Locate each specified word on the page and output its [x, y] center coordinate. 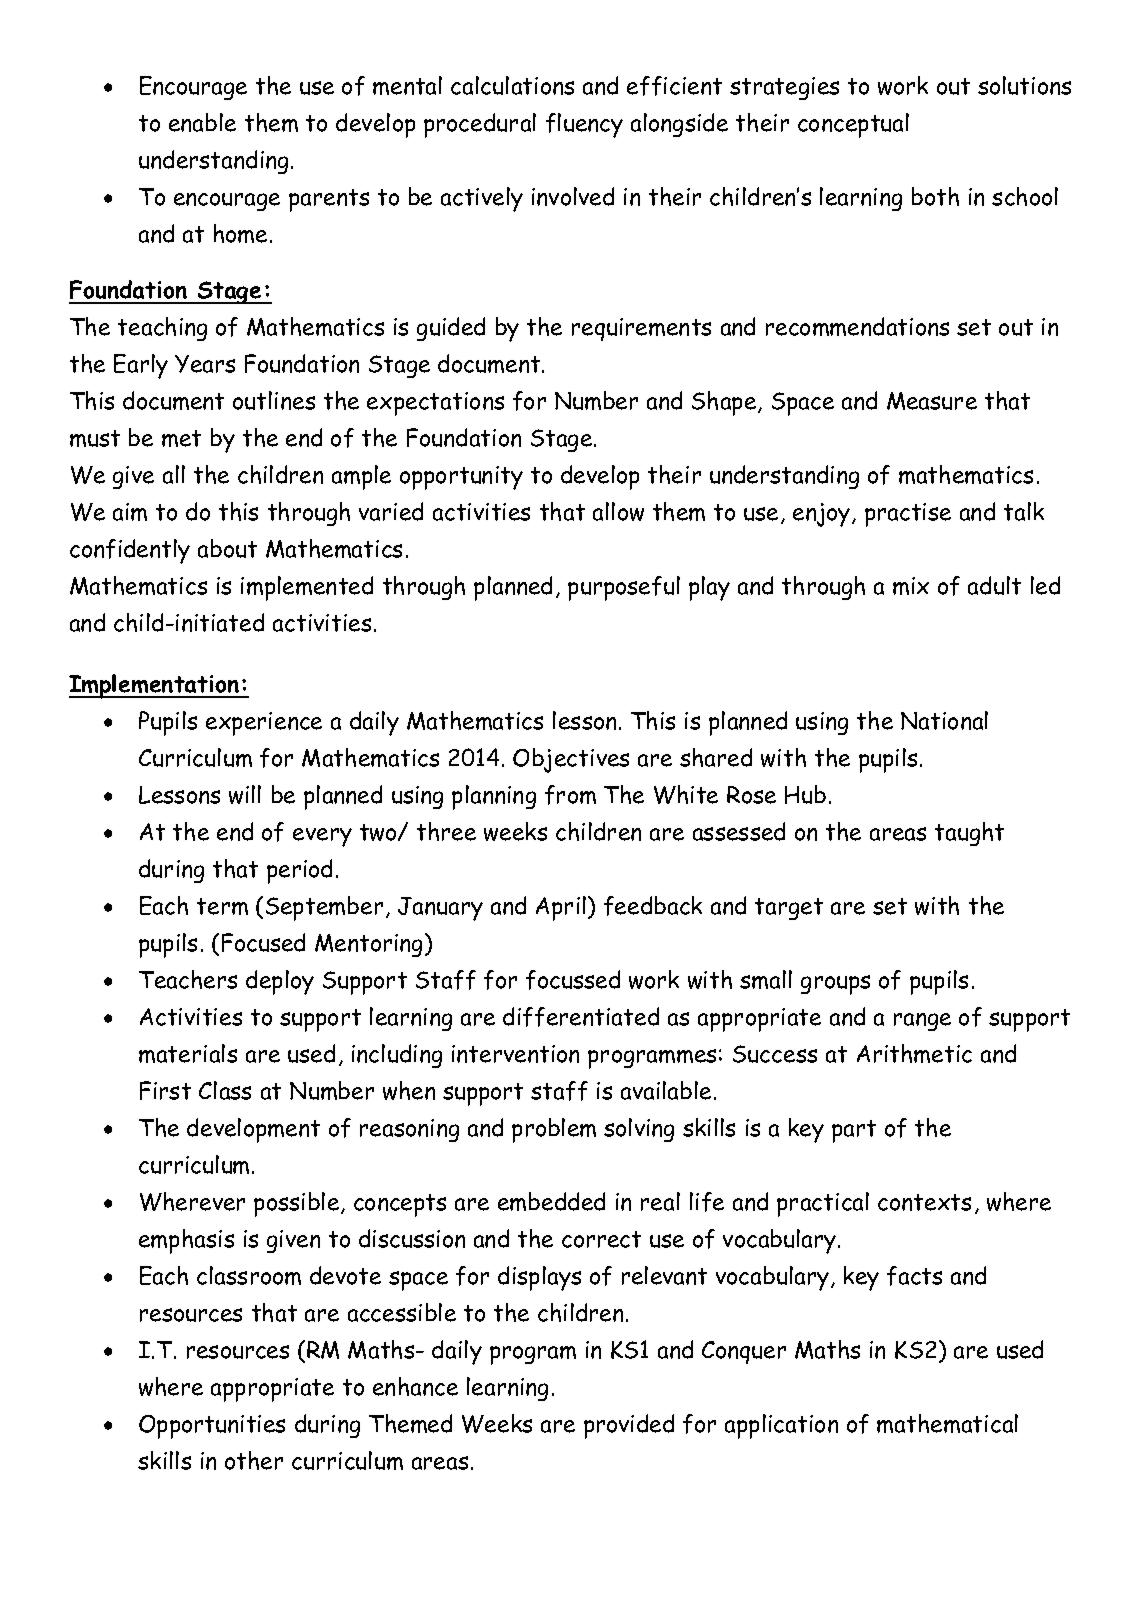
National [944, 720]
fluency [584, 125]
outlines [274, 400]
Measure [932, 401]
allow [618, 511]
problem [554, 1130]
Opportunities [212, 1427]
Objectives [571, 760]
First [165, 1090]
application [781, 1426]
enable [202, 122]
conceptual [853, 125]
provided [629, 1426]
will [245, 794]
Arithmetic [914, 1053]
